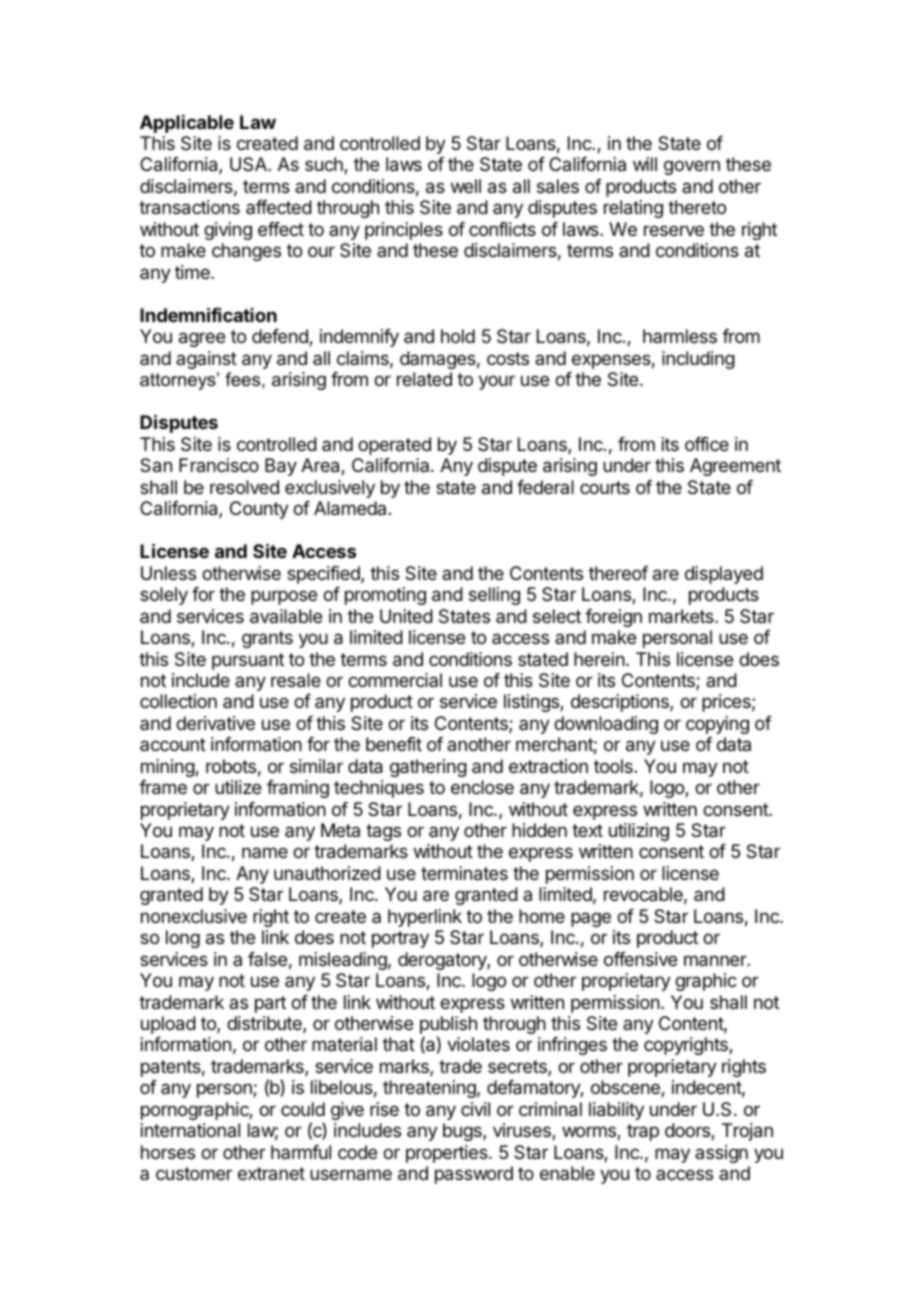 Image resolution: width=924 pixels, height=1308 pixels. What do you see at coordinates (190, 1130) in the screenshot?
I see `international` at bounding box center [190, 1130].
